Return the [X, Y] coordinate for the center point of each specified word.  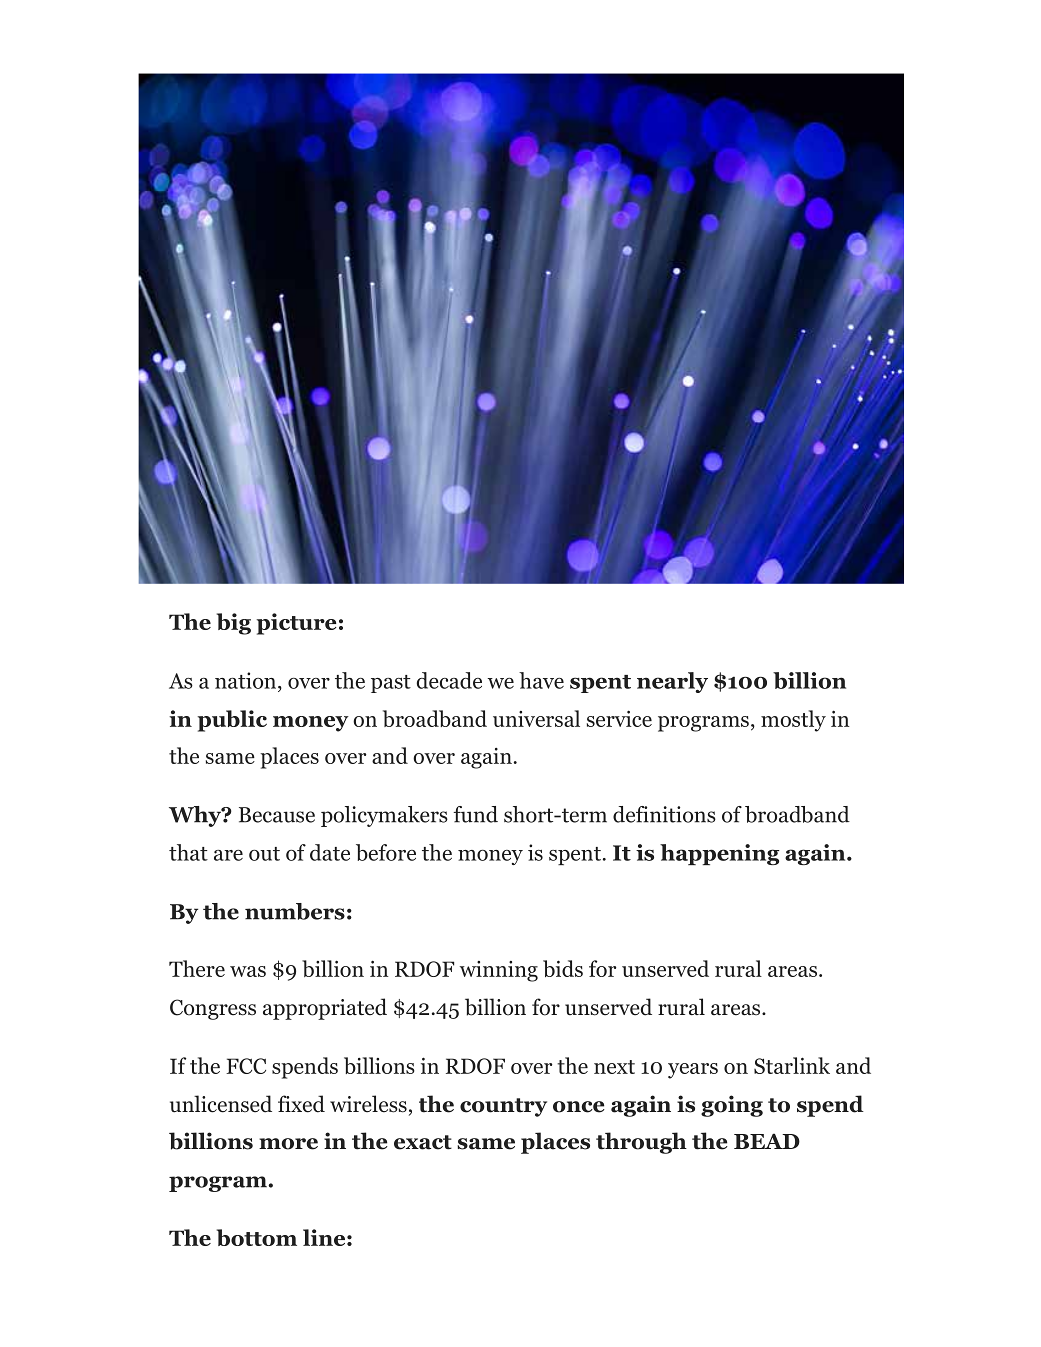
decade [449, 680]
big [234, 624]
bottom [257, 1237]
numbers [295, 911]
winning [499, 971]
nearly [672, 682]
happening [719, 854]
